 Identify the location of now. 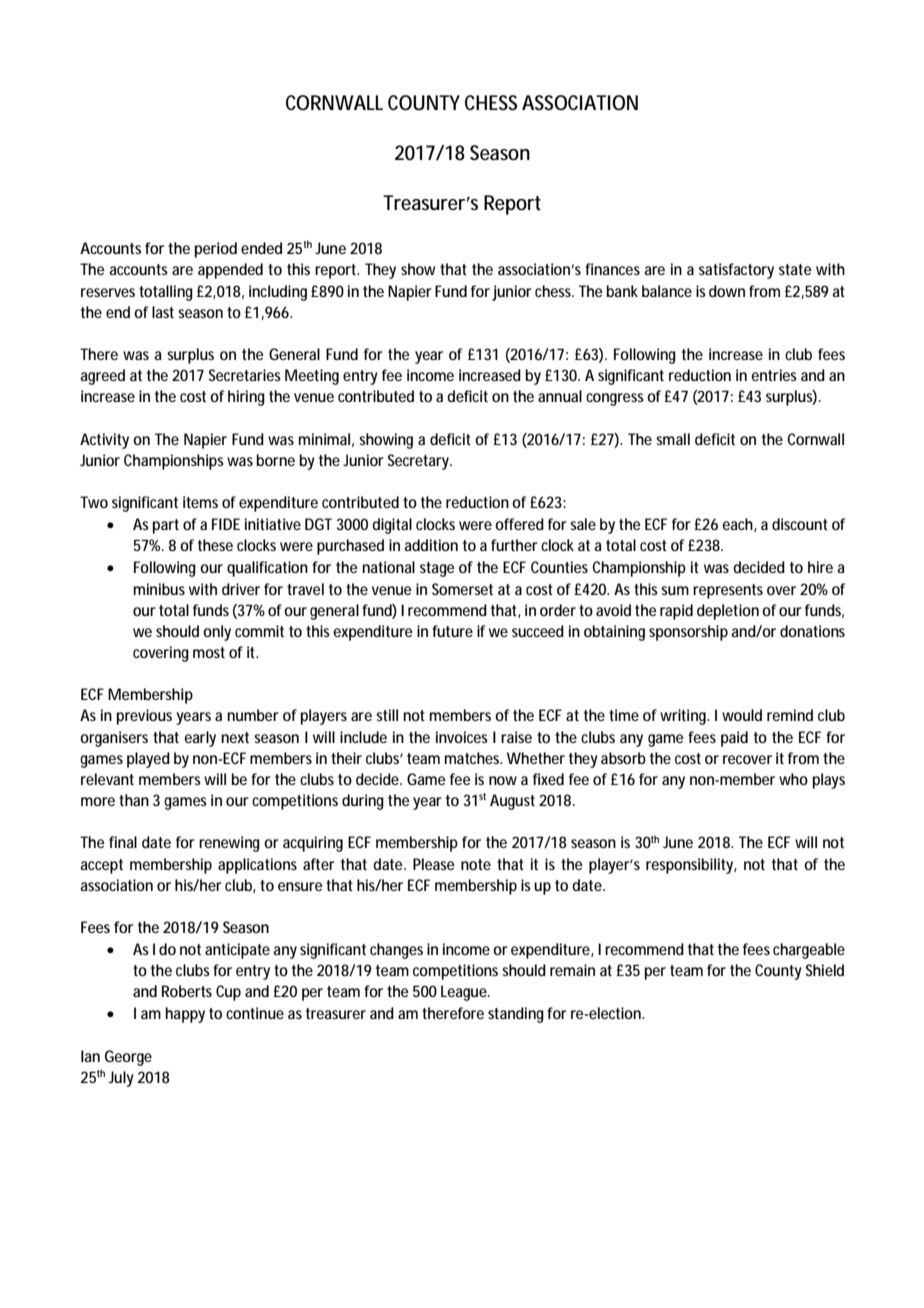
(503, 780).
